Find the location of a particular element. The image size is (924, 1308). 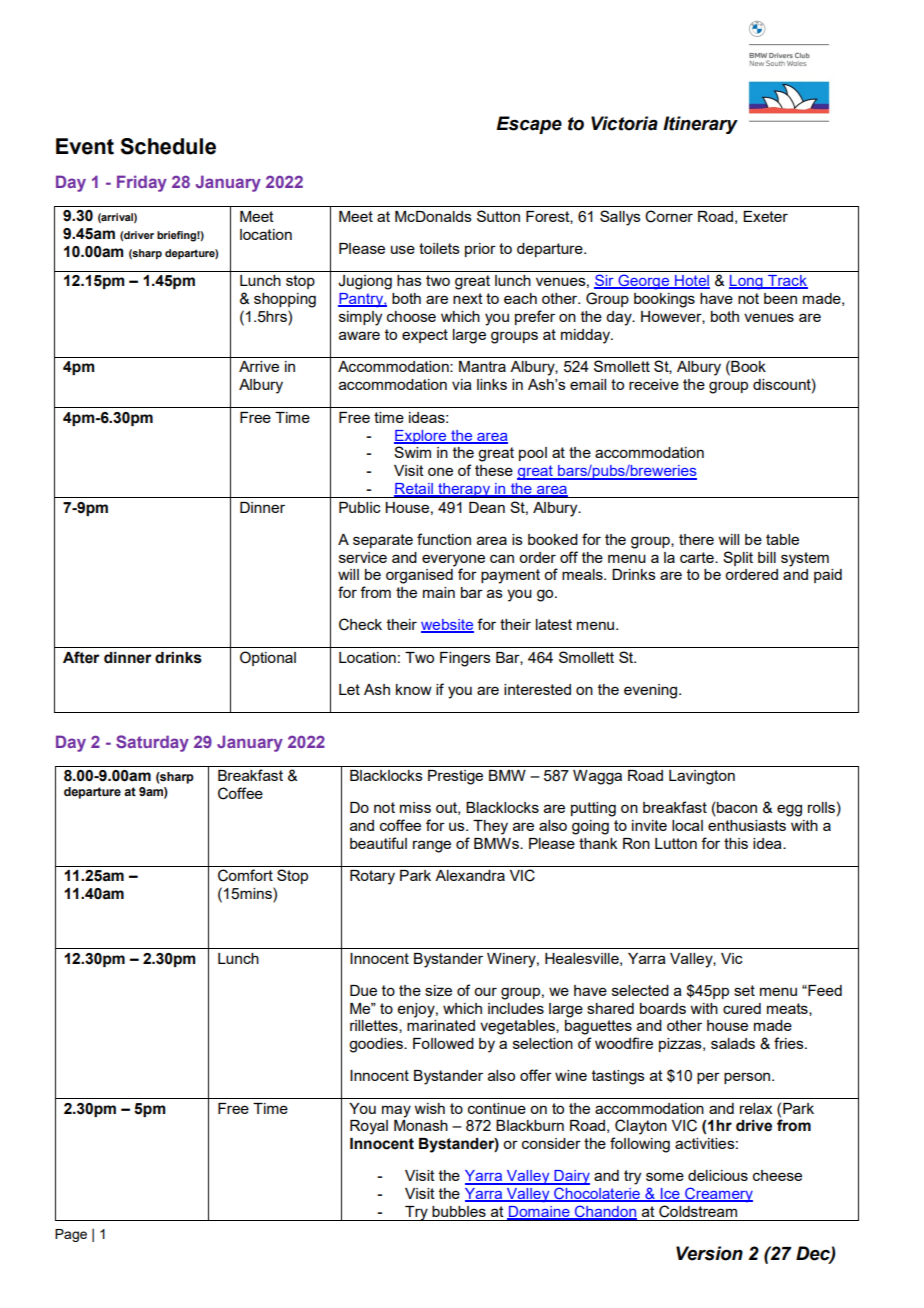

Saturday is located at coordinates (152, 743).
